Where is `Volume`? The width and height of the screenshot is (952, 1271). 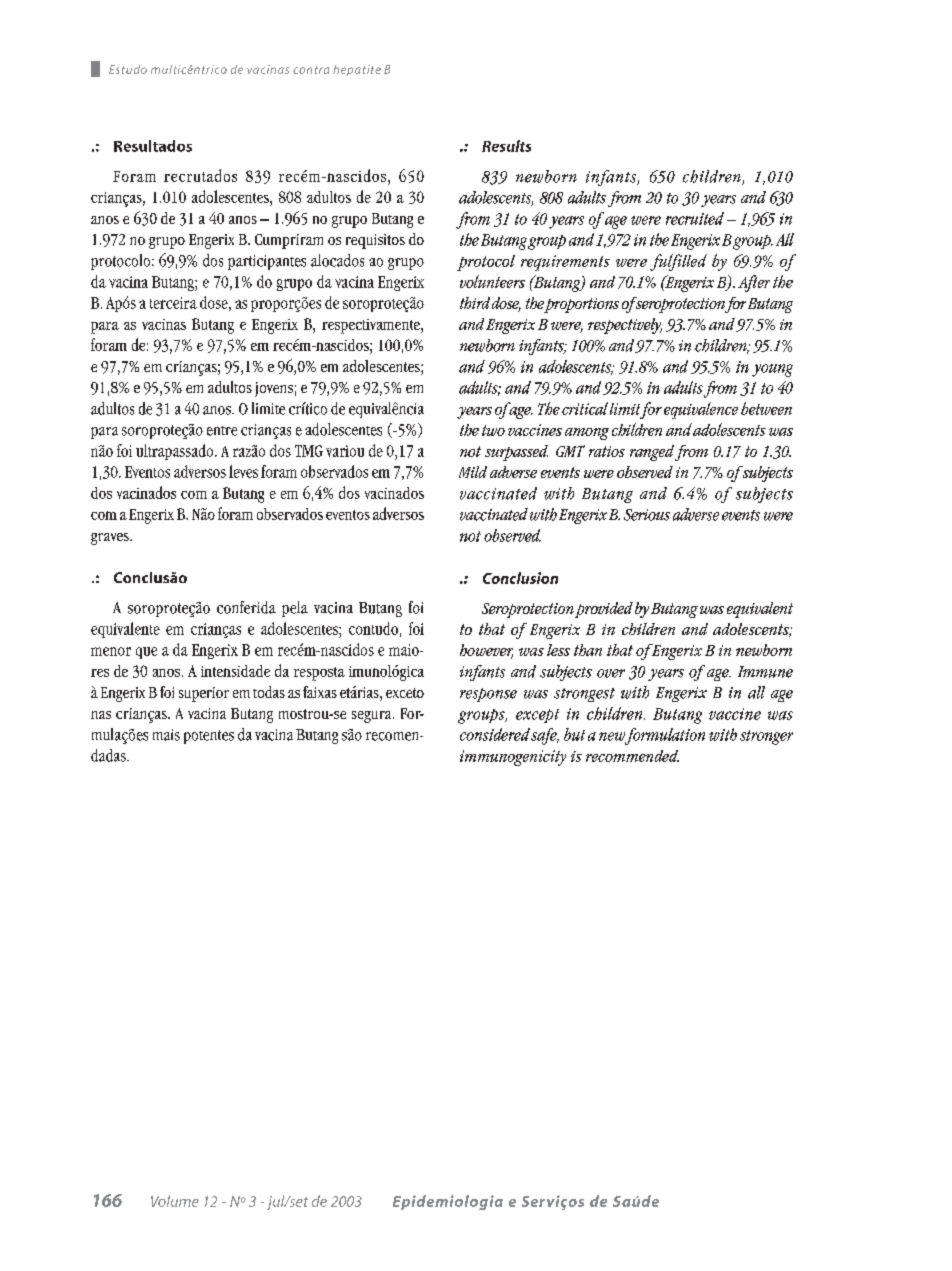 Volume is located at coordinates (175, 1201).
